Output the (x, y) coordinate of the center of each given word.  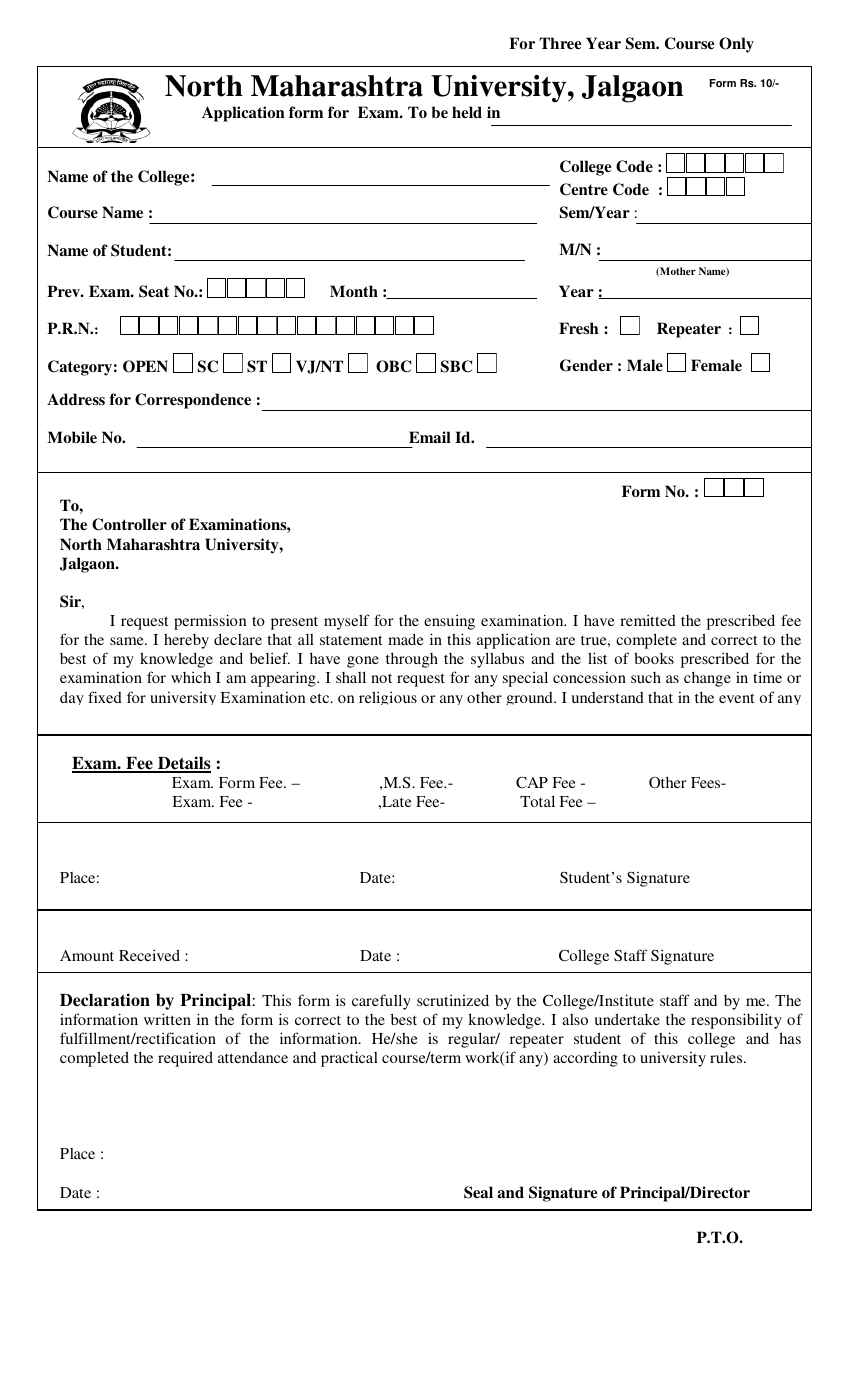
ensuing (449, 622)
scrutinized (453, 1000)
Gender (586, 365)
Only (736, 45)
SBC (456, 366)
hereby (186, 641)
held (467, 112)
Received (149, 955)
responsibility (736, 1021)
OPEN (145, 366)
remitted (648, 620)
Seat (154, 291)
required (185, 1059)
